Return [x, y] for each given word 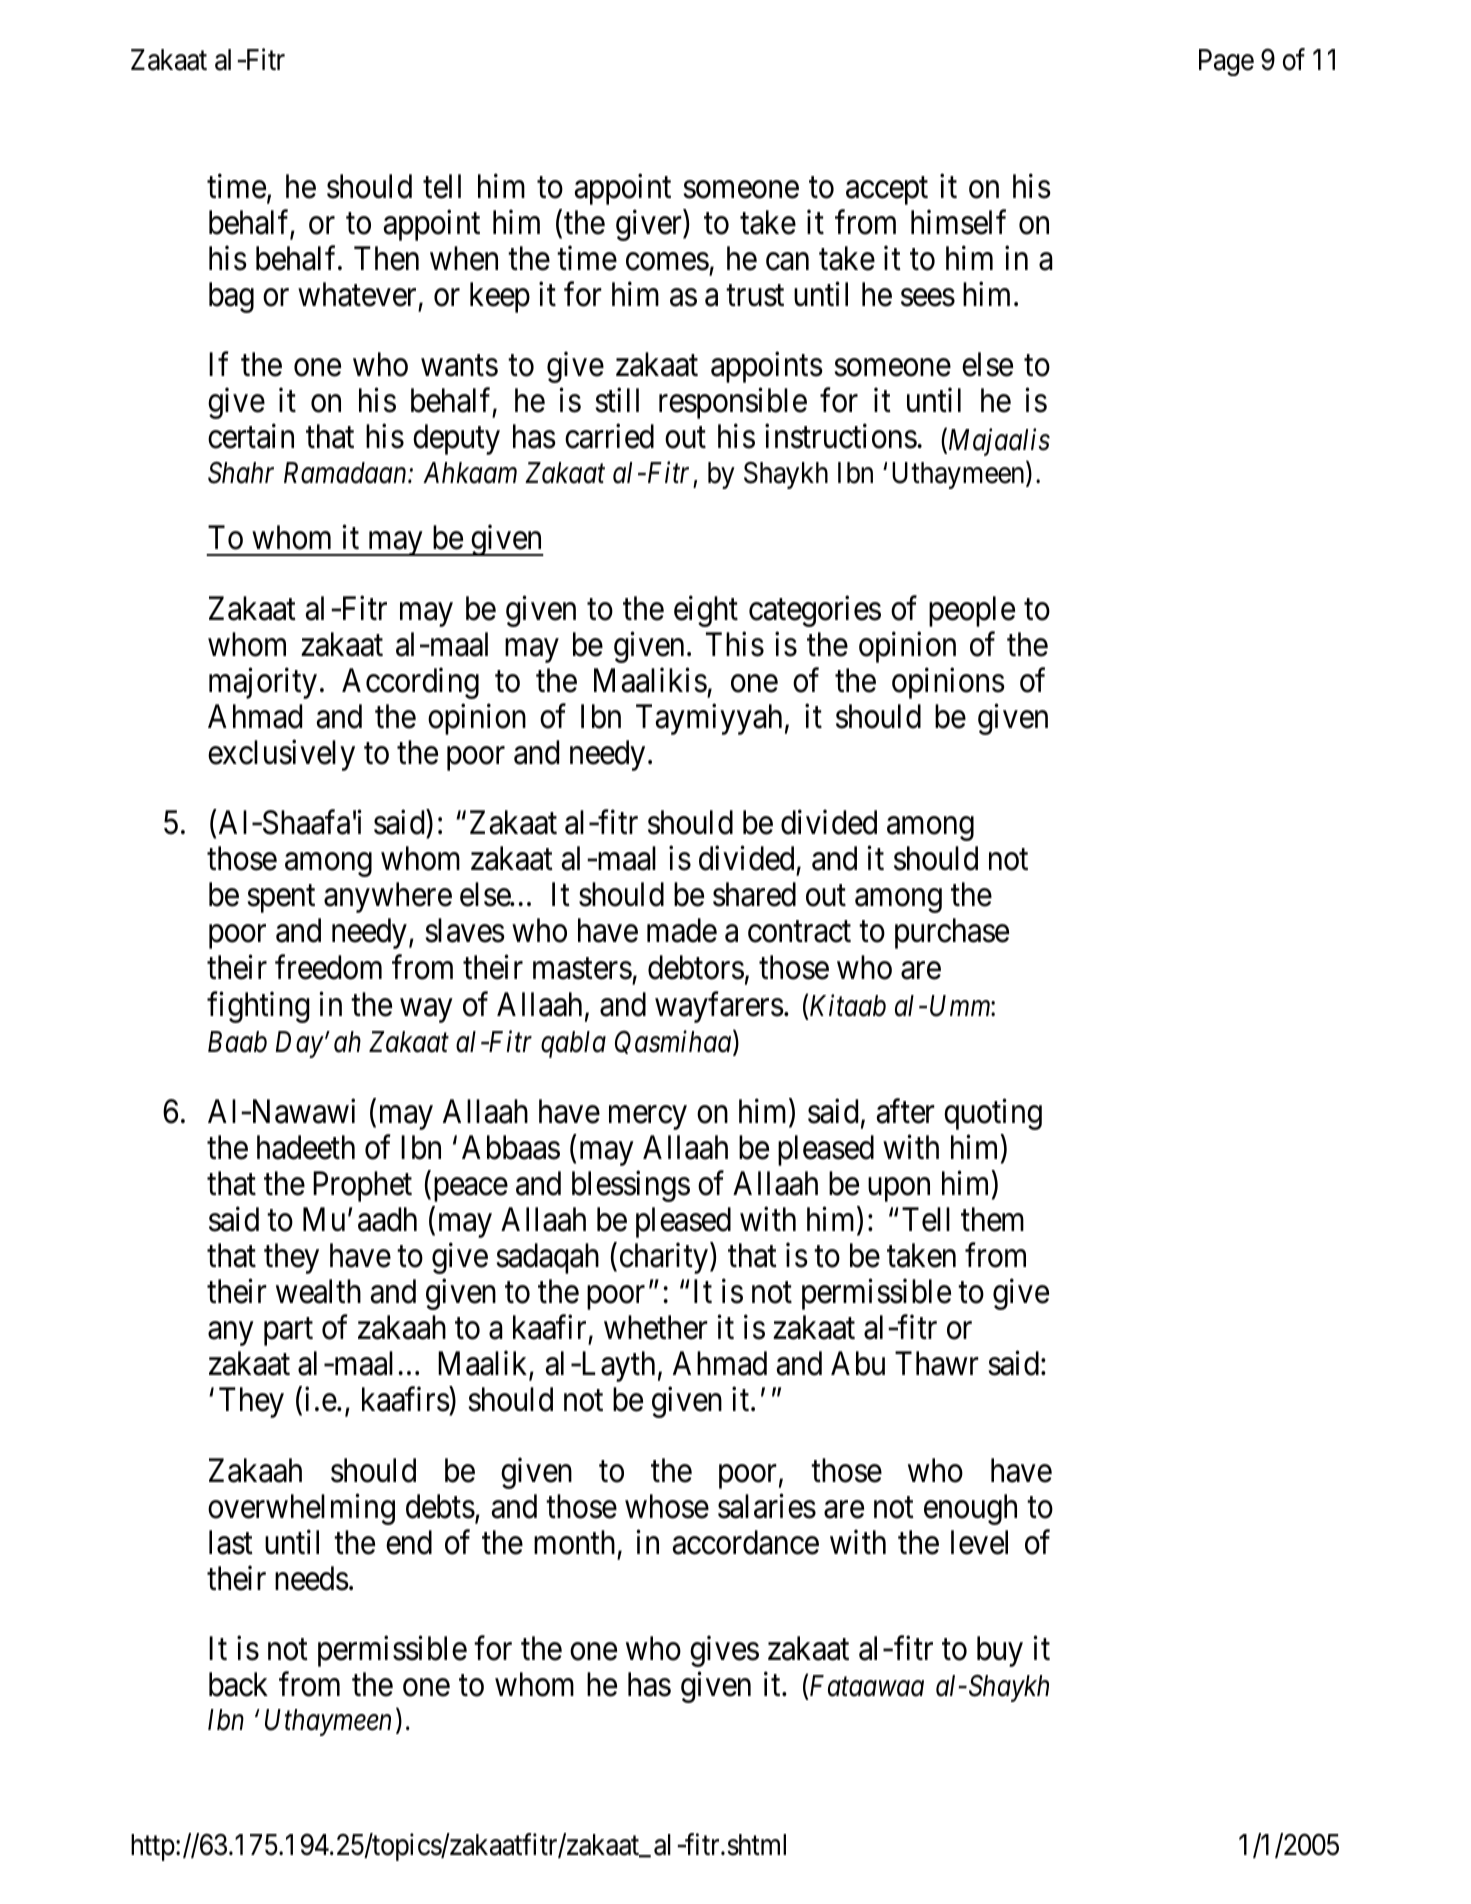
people [972, 611]
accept [887, 191]
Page [1226, 62]
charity [665, 1258]
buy [1000, 1651]
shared [754, 894]
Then [386, 258]
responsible [733, 403]
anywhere [388, 897]
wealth [318, 1291]
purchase [952, 933]
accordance [746, 1542]
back [238, 1684]
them [992, 1219]
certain [251, 436]
